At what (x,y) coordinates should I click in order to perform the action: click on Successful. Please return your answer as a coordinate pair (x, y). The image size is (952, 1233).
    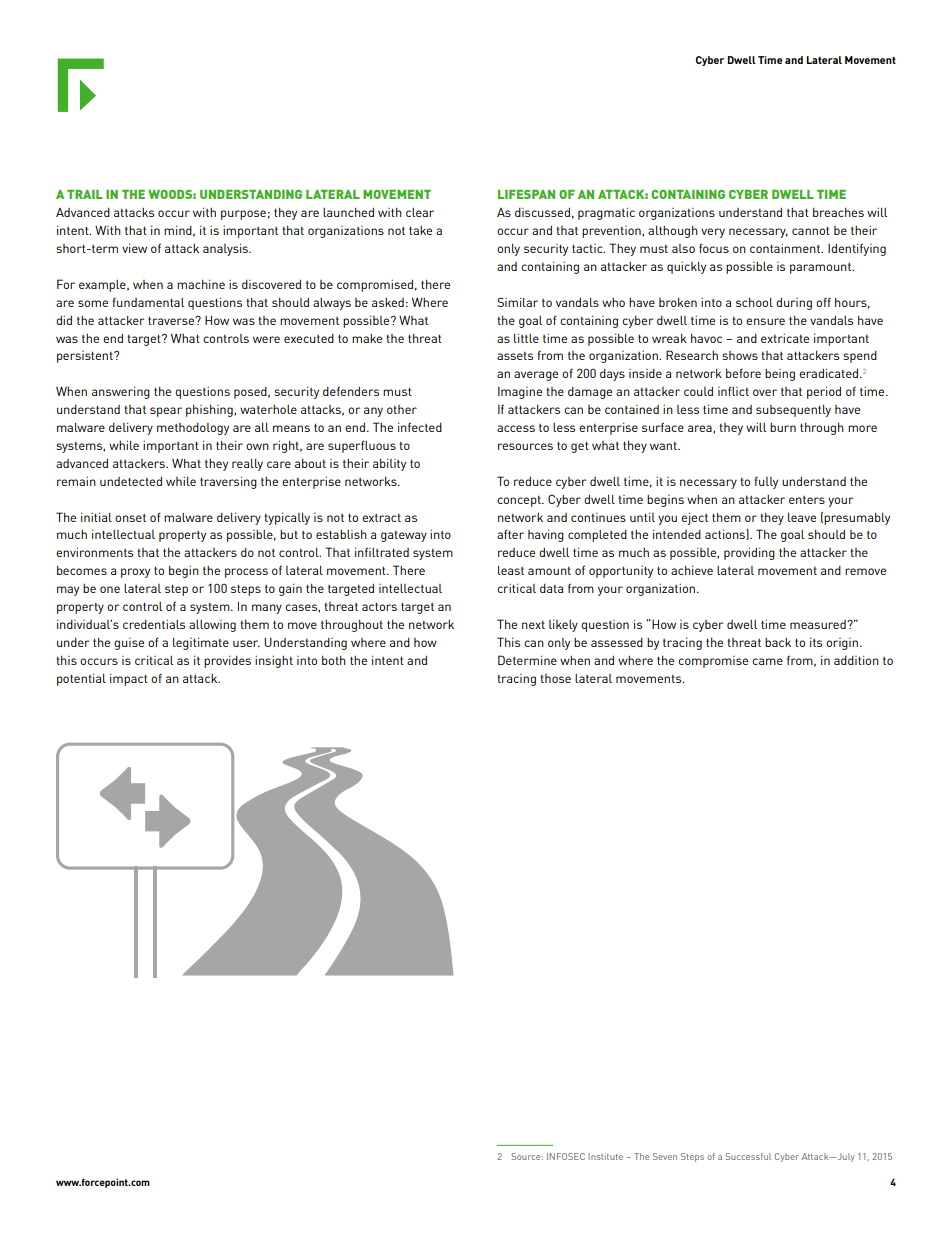
    Looking at the image, I should click on (748, 1156).
